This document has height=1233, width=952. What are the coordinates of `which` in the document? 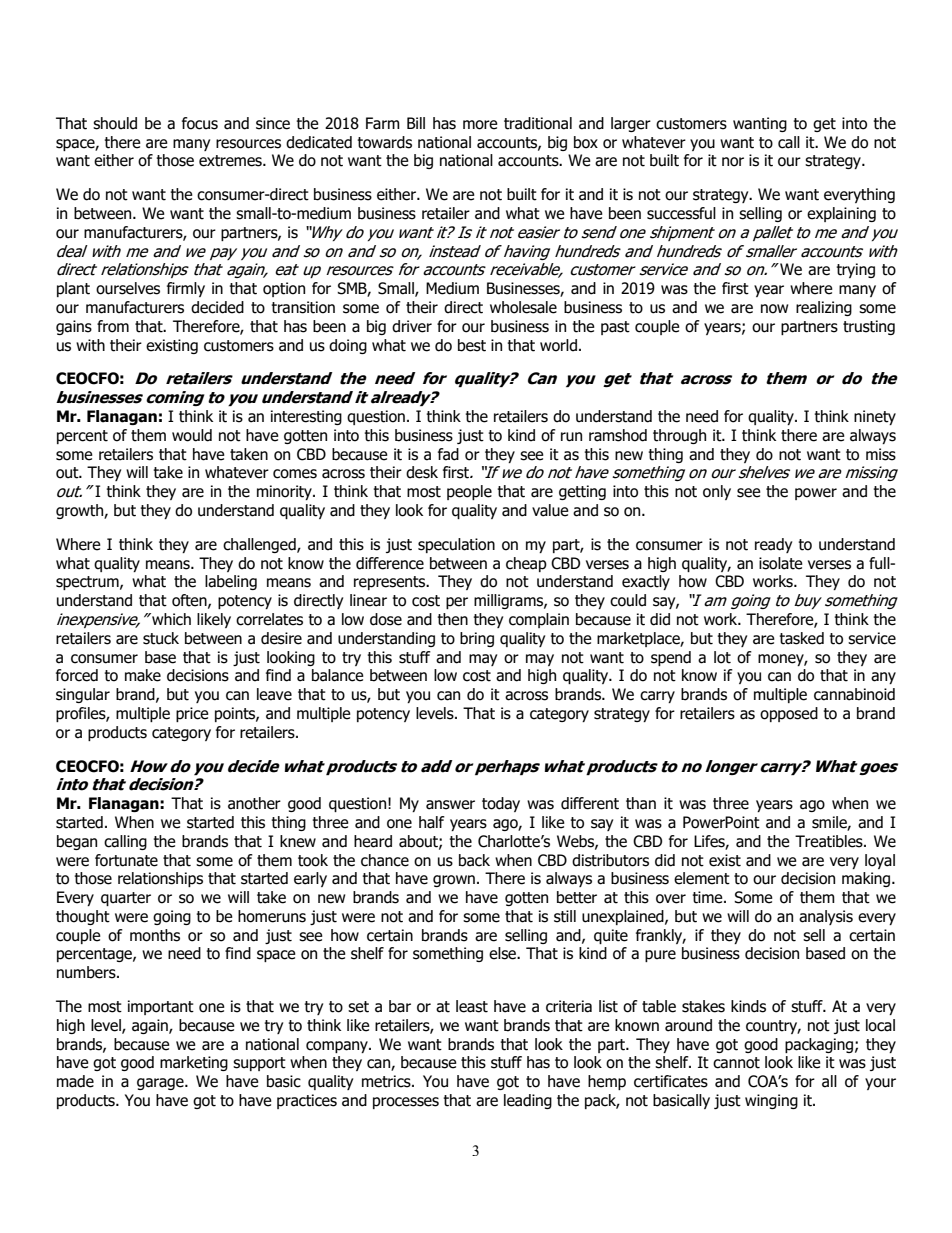 It's located at (170, 619).
